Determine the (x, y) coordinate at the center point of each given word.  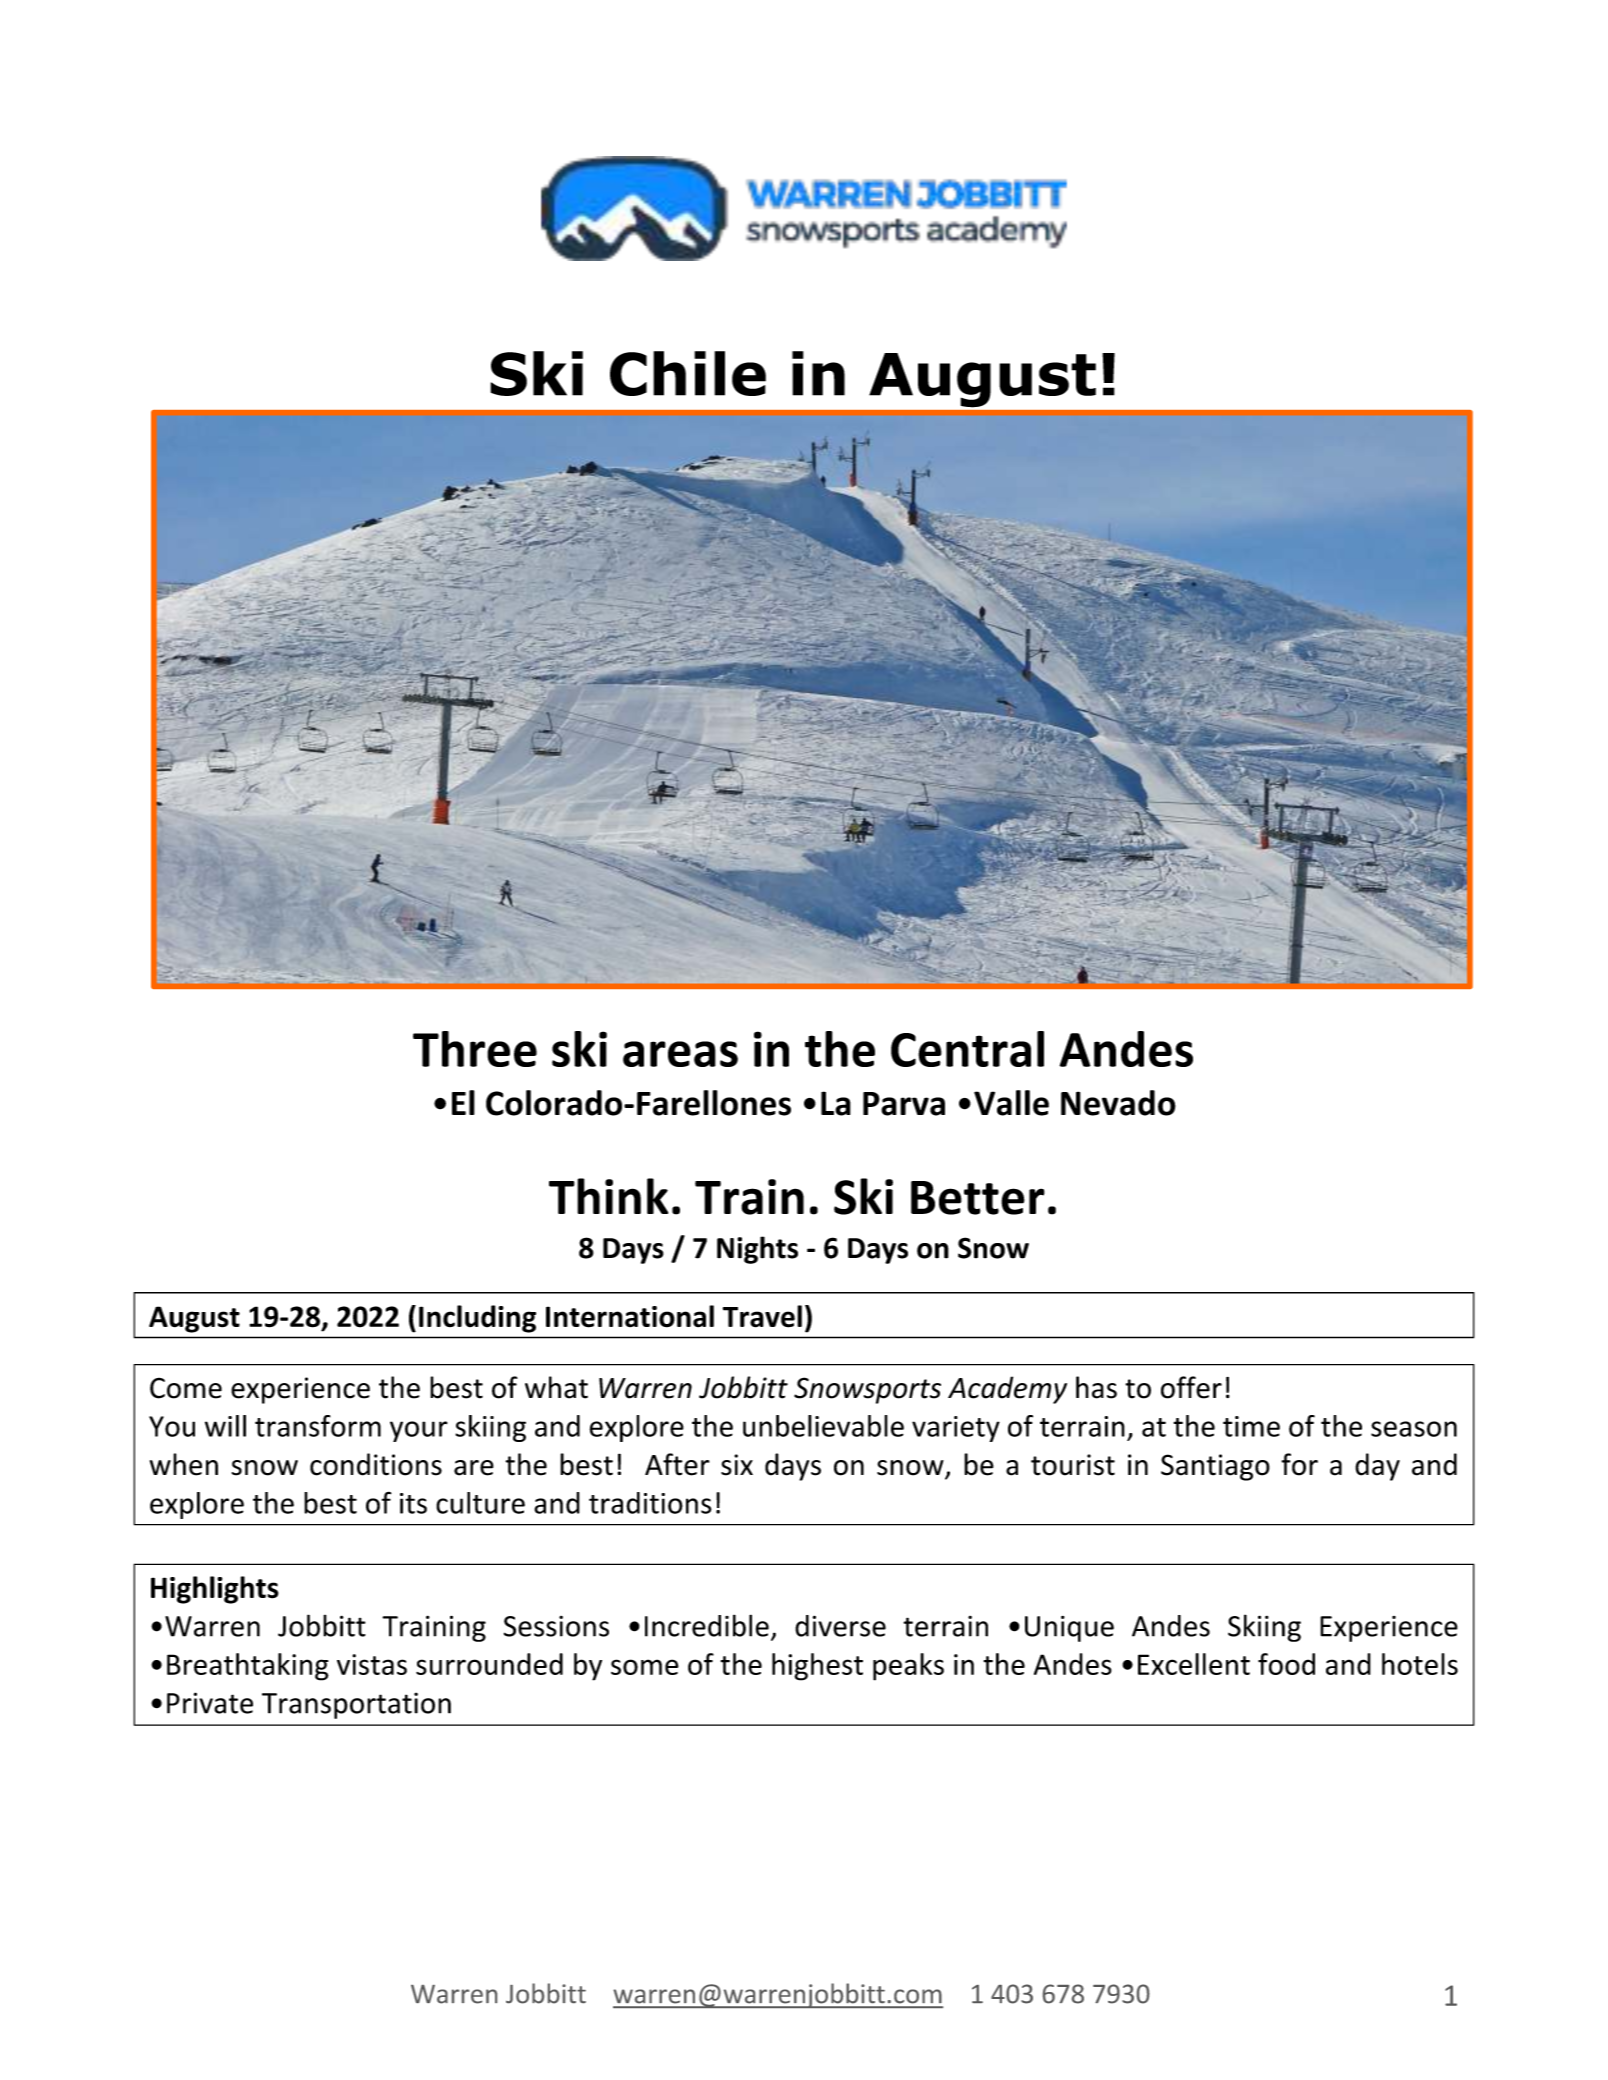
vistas (372, 1664)
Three (475, 1049)
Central (967, 1049)
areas (680, 1054)
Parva (904, 1104)
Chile (688, 373)
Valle (1011, 1103)
